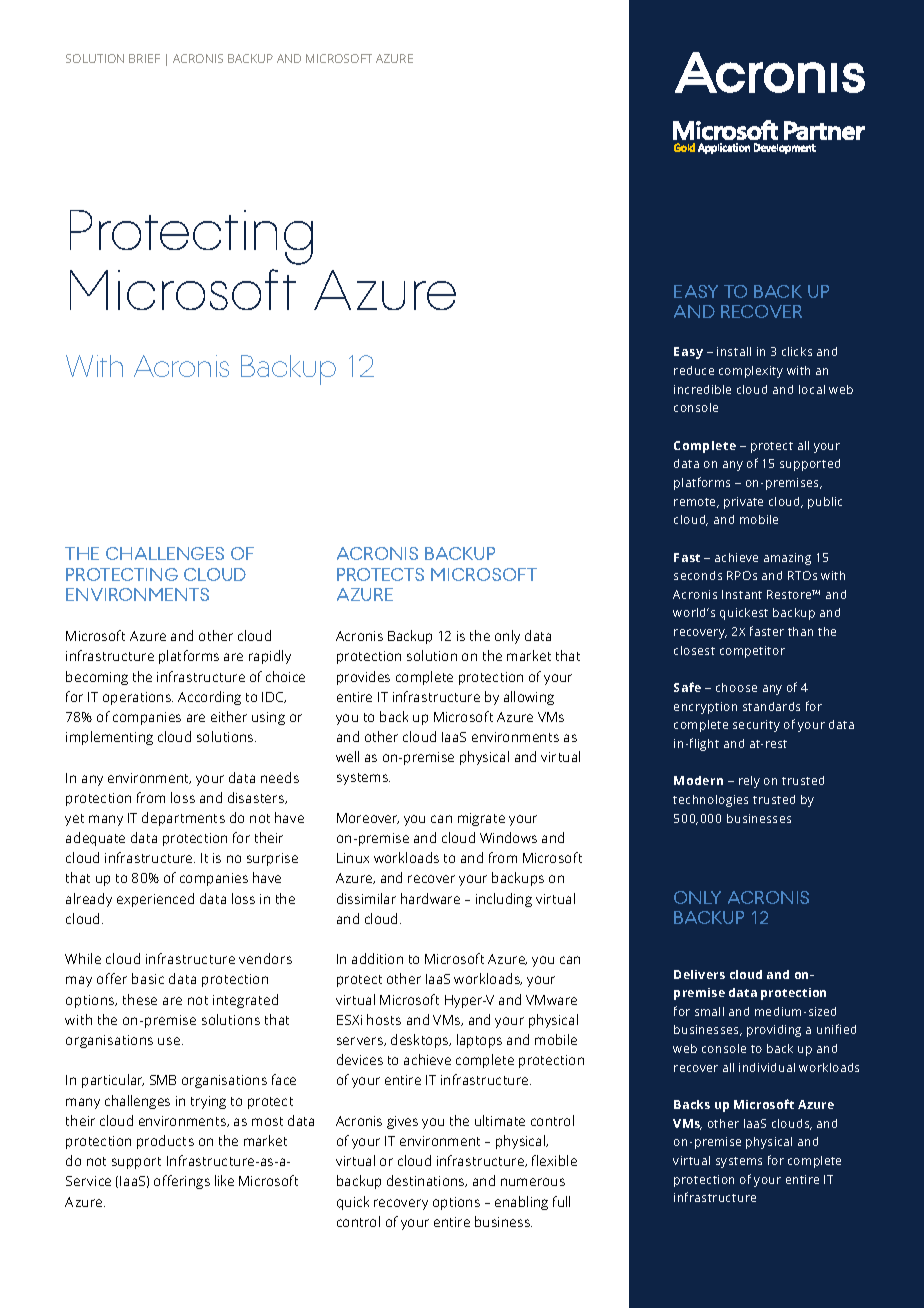 Image resolution: width=924 pixels, height=1308 pixels. Describe the element at coordinates (702, 389) in the screenshot. I see `incredible` at that location.
